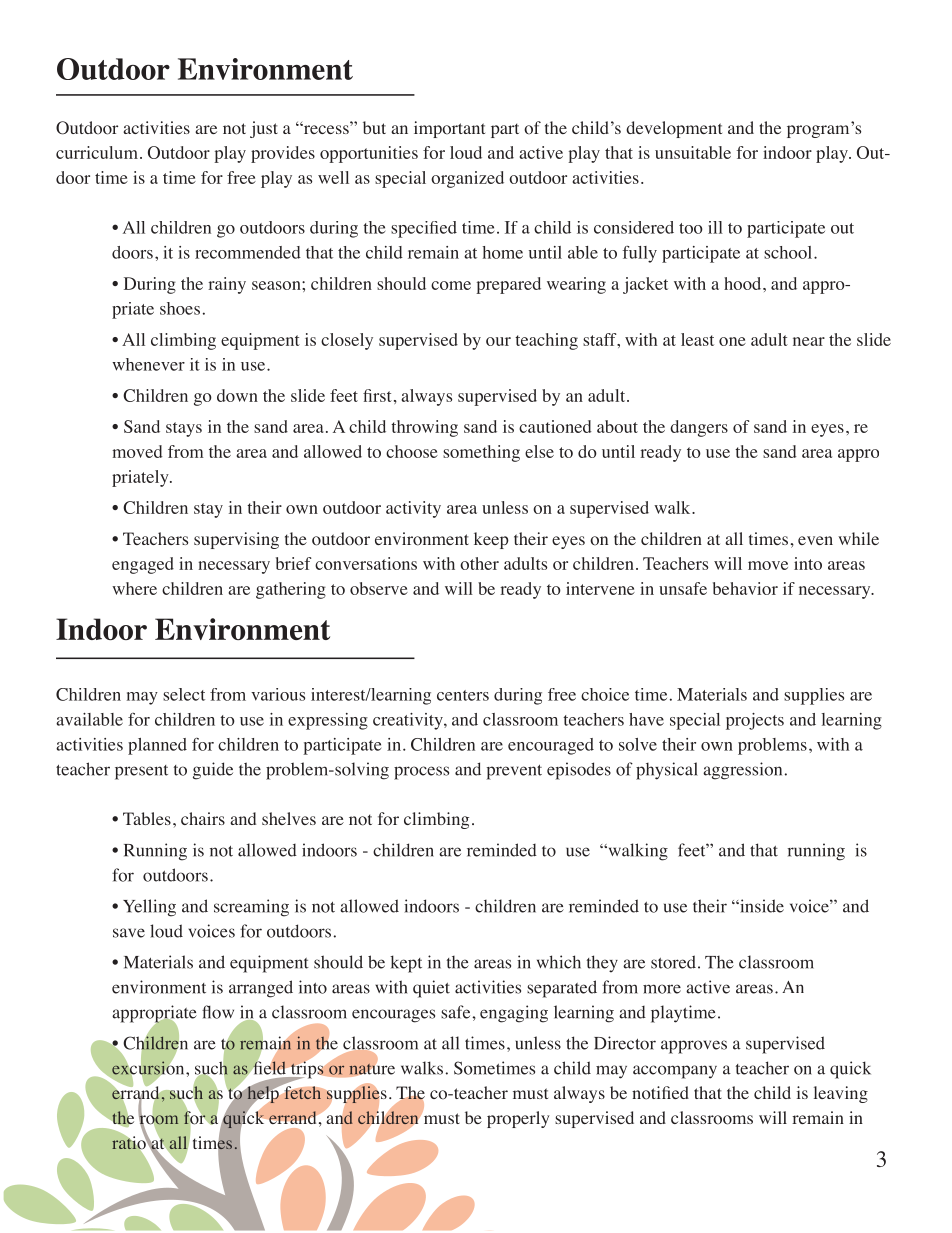  What do you see at coordinates (421, 773) in the page?
I see `process` at bounding box center [421, 773].
